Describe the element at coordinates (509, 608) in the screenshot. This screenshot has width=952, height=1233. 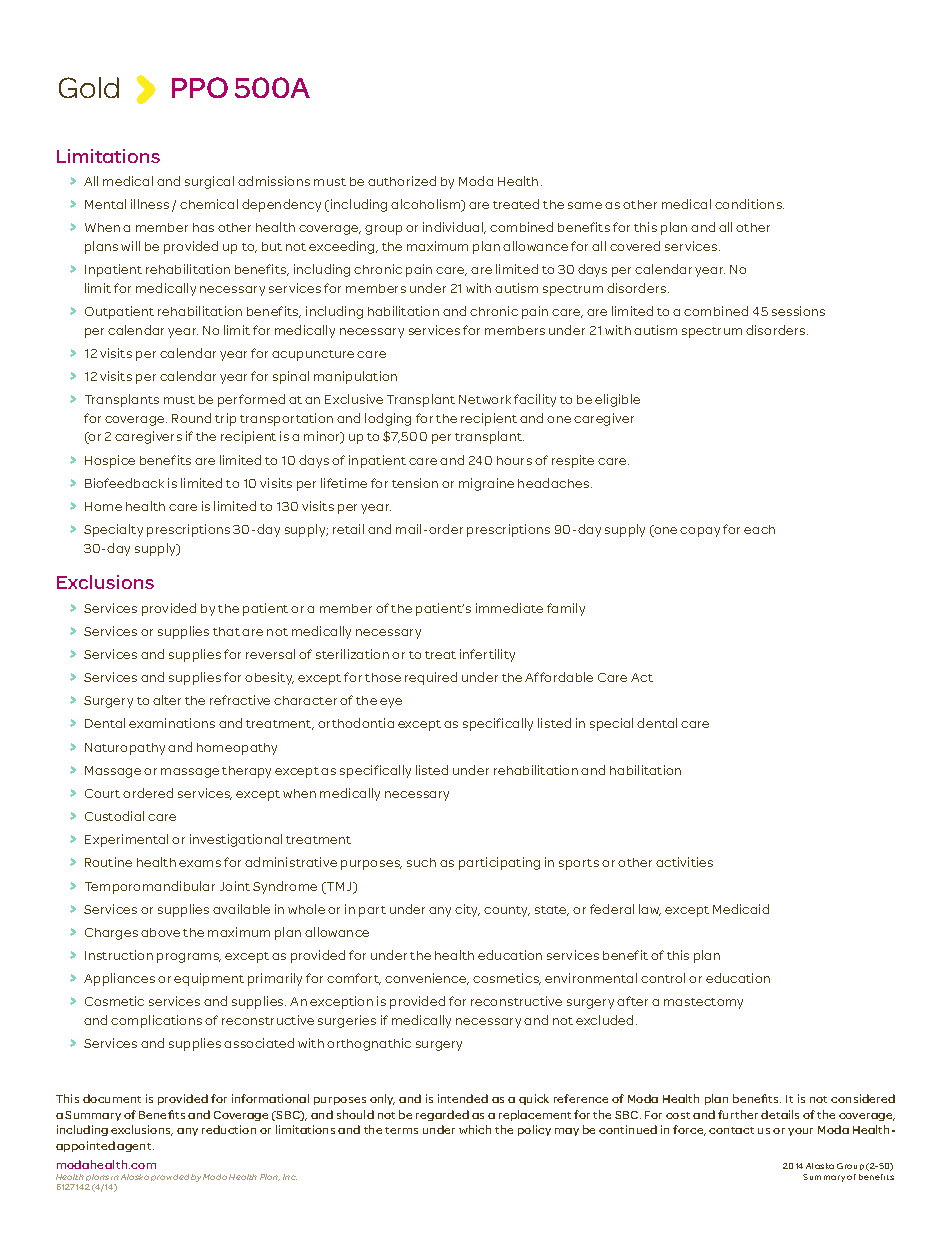
I see `immediate` at that location.
